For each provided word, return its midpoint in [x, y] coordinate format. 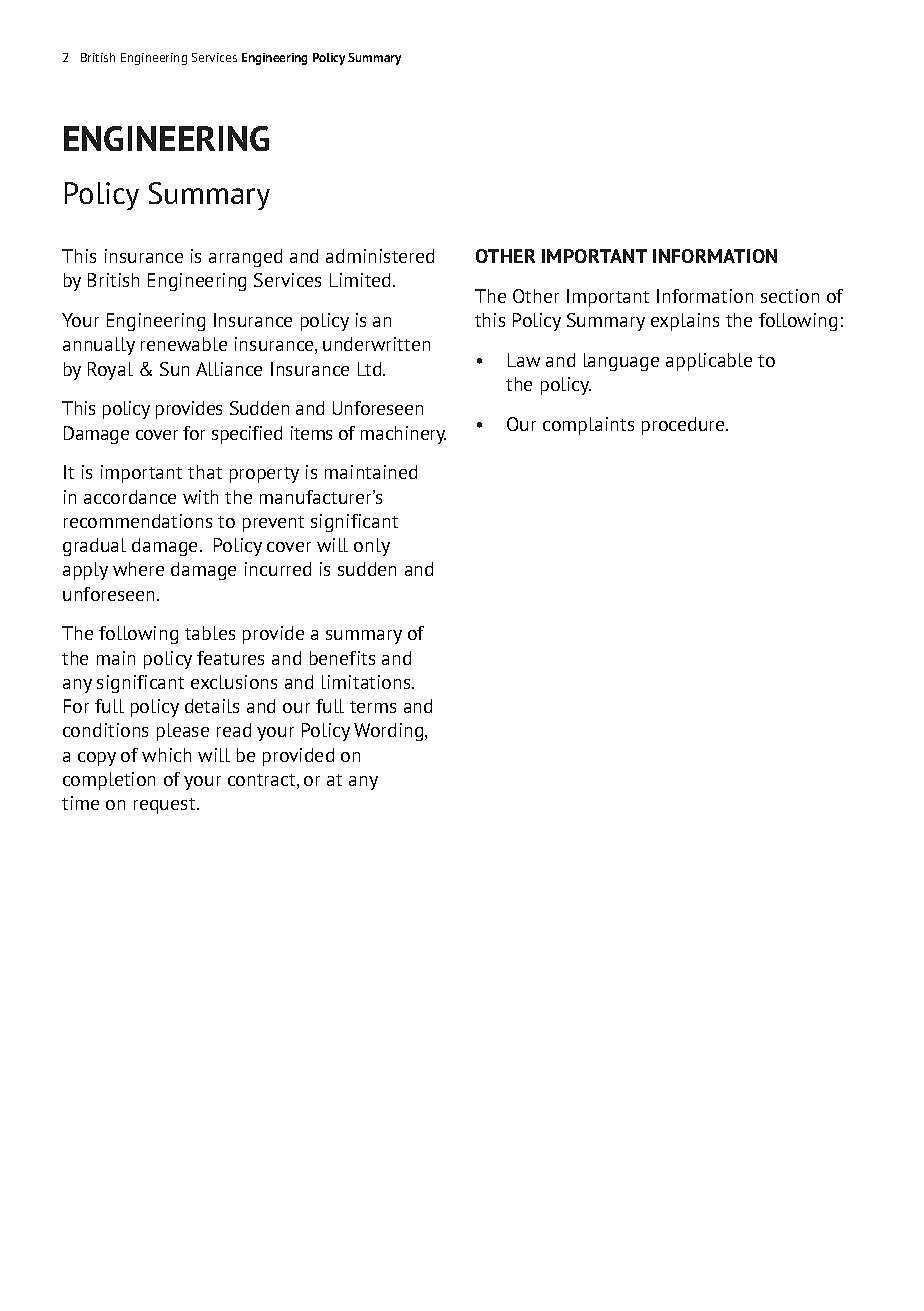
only [372, 547]
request [166, 806]
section [790, 296]
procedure [684, 426]
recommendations [138, 521]
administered [380, 256]
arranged [245, 258]
